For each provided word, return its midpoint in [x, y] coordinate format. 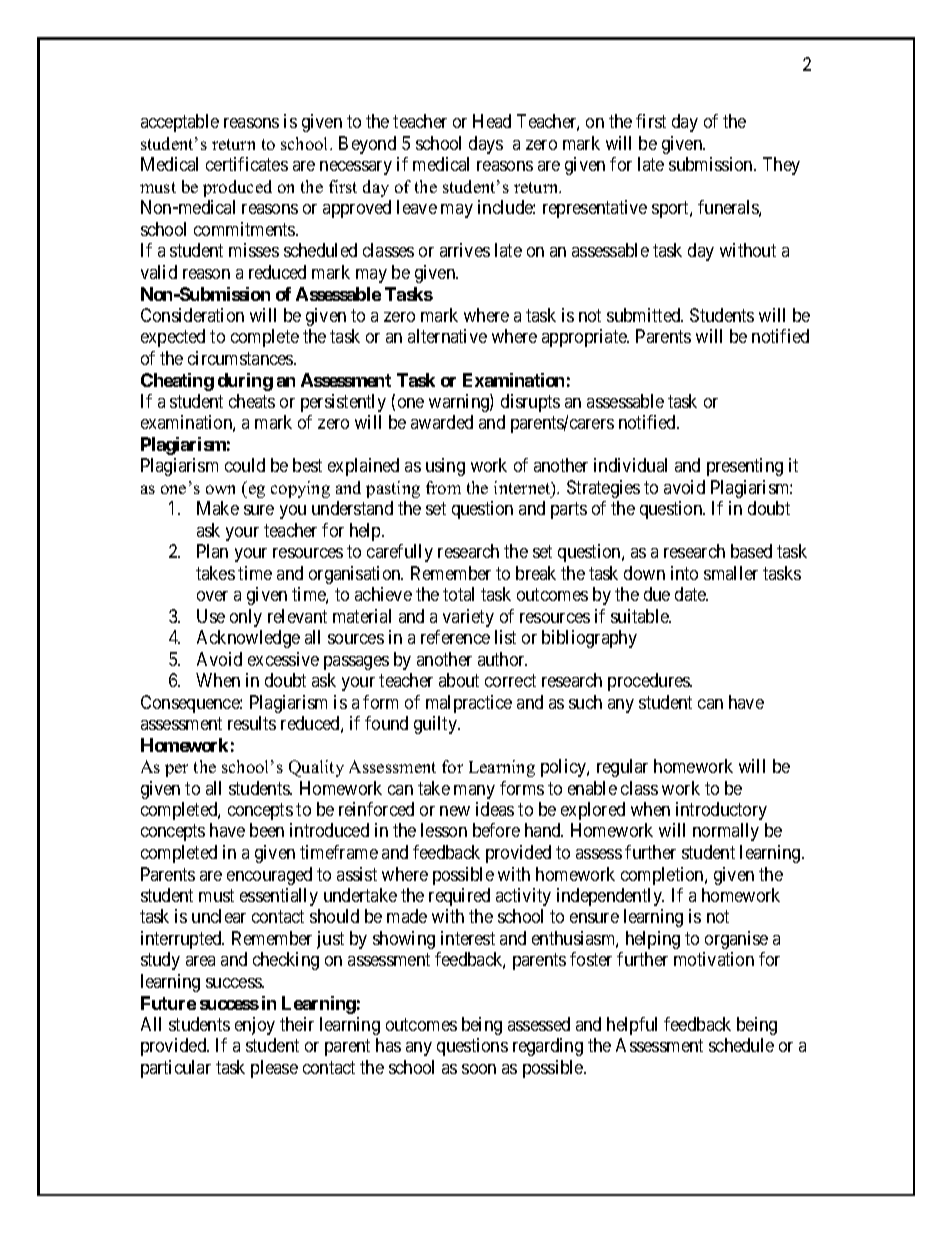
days [486, 145]
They [781, 166]
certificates [247, 164]
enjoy [255, 1026]
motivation [714, 959]
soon [479, 1069]
